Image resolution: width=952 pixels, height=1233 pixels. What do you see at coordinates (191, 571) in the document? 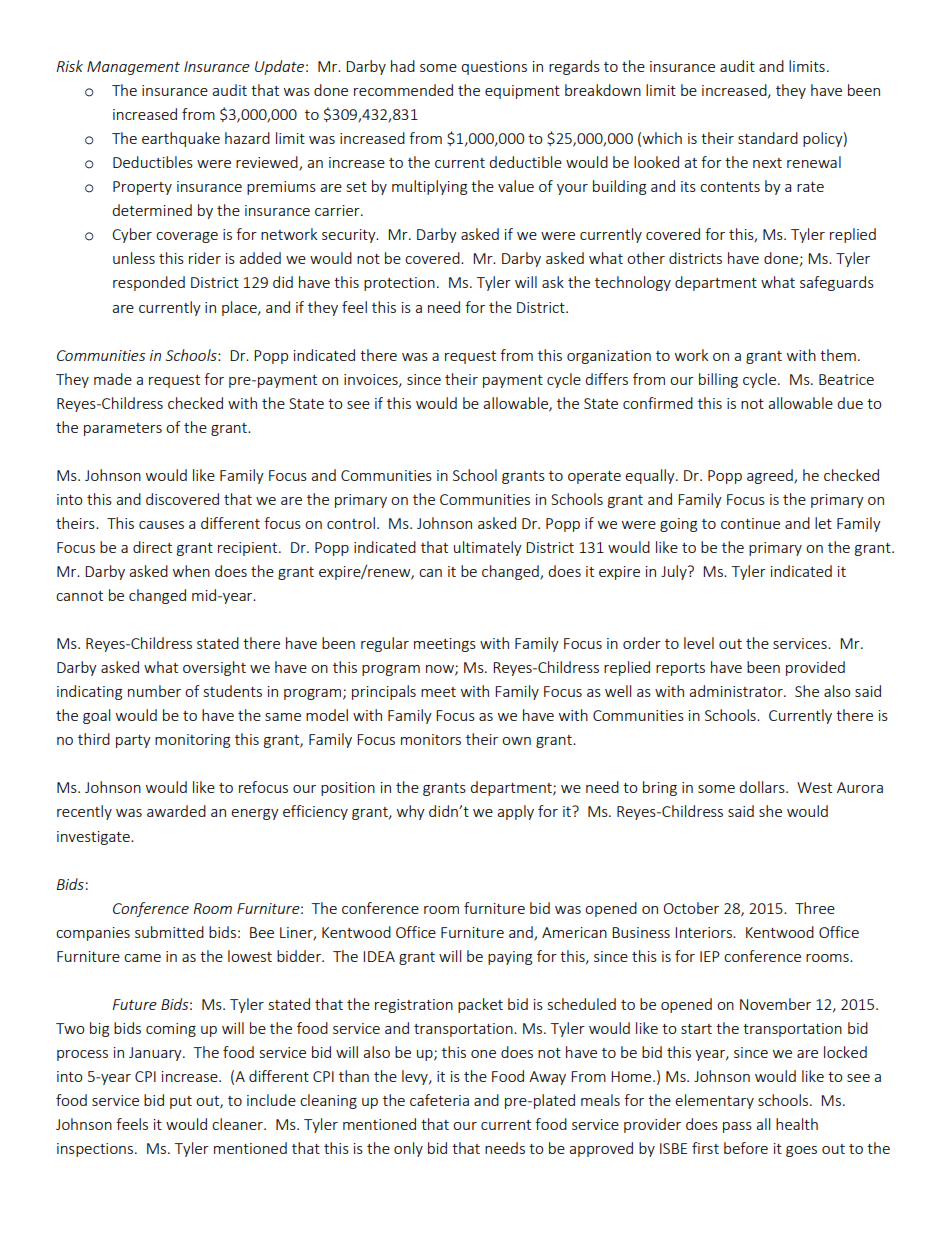
I see `when` at bounding box center [191, 571].
